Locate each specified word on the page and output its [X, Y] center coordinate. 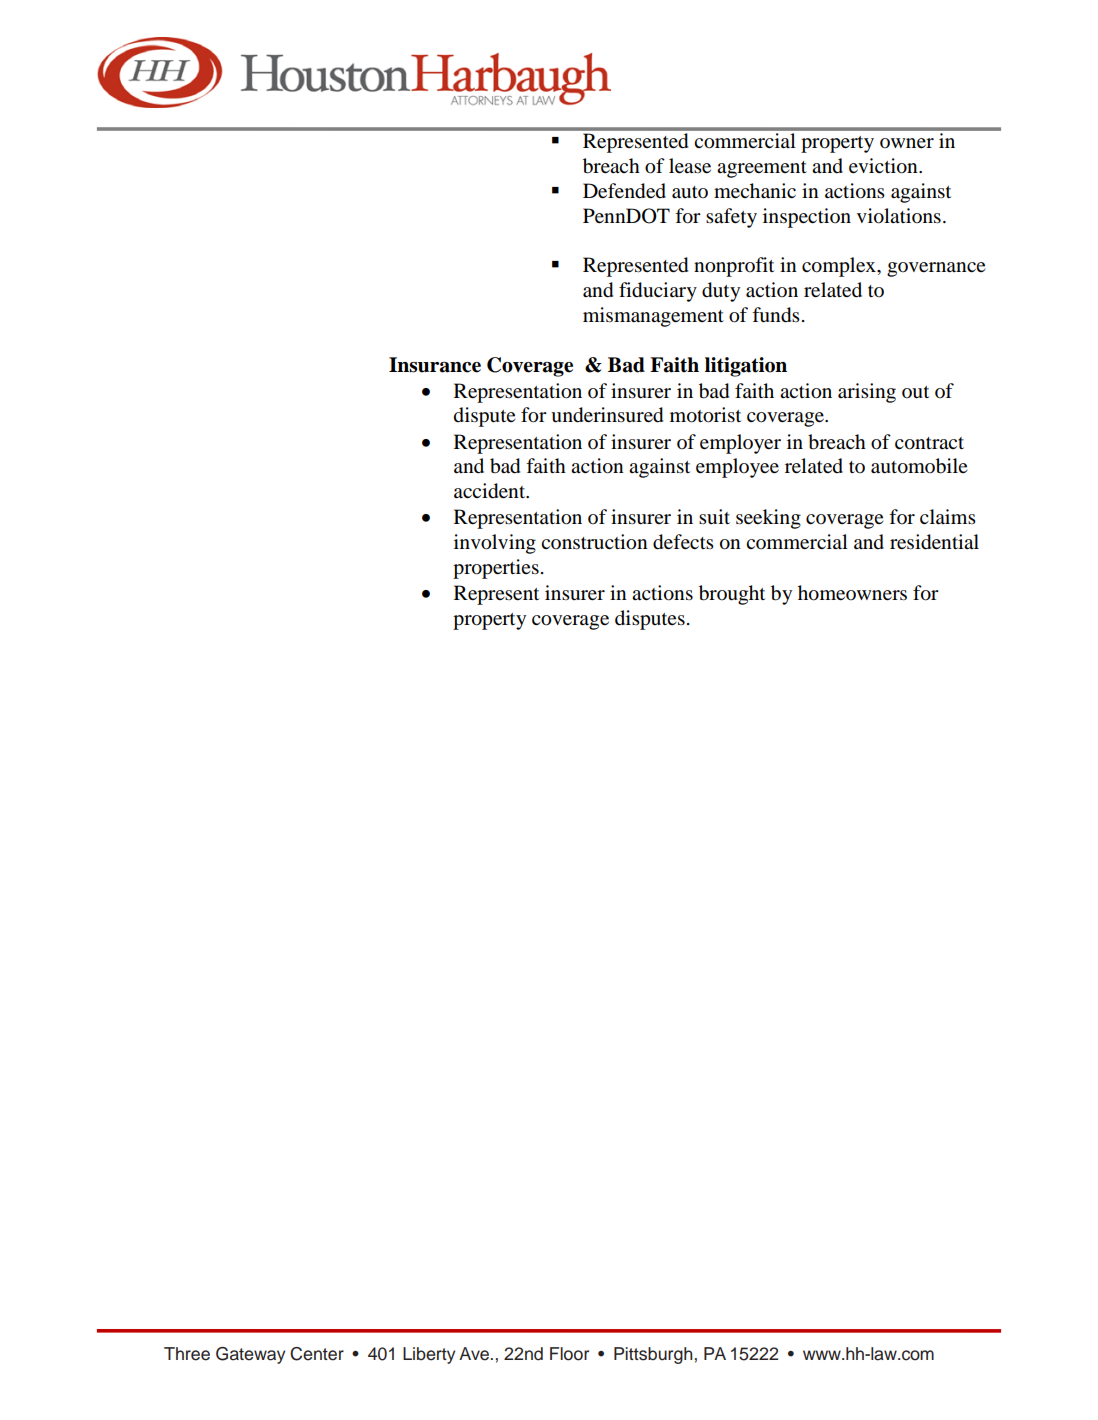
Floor [569, 1354]
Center [317, 1354]
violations [899, 216]
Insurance [435, 365]
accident [491, 491]
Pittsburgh [653, 1355]
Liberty [429, 1355]
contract [929, 443]
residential [934, 542]
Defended [624, 191]
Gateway [250, 1355]
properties [496, 569]
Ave [475, 1354]
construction [594, 542]
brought [732, 595]
